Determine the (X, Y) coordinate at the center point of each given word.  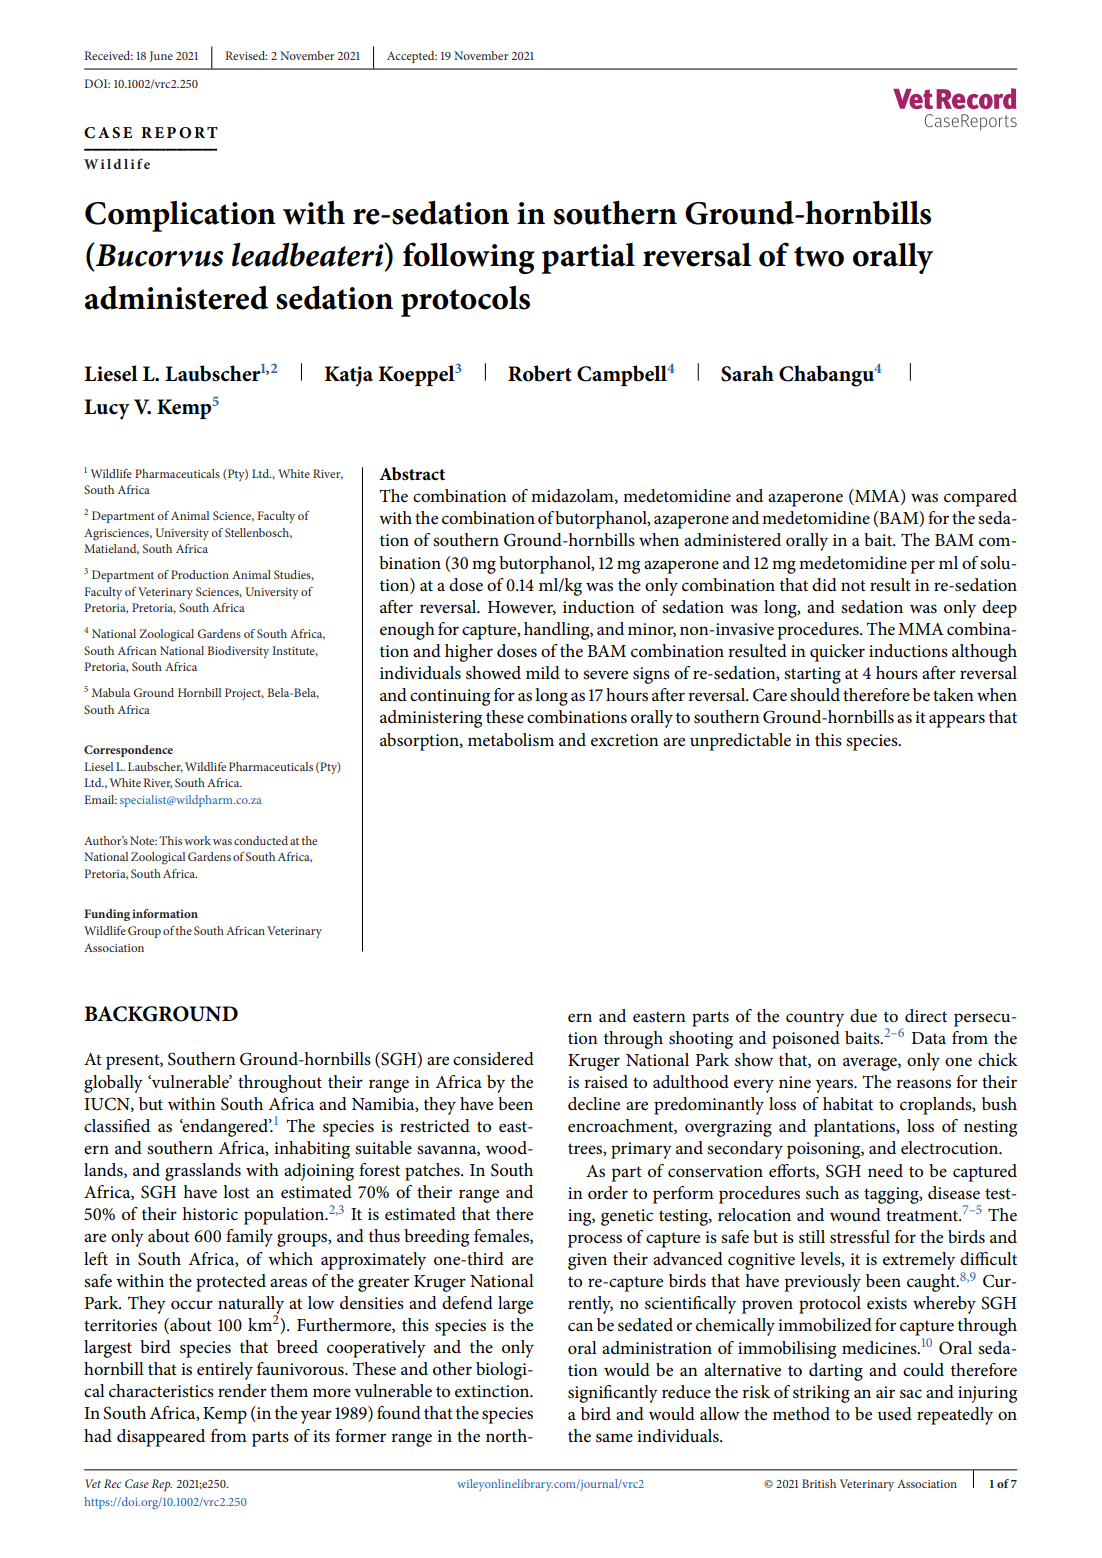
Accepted (412, 57)
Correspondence (128, 751)
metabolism (511, 740)
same (614, 1438)
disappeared (161, 1438)
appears (957, 721)
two (819, 256)
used (895, 1413)
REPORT (179, 133)
